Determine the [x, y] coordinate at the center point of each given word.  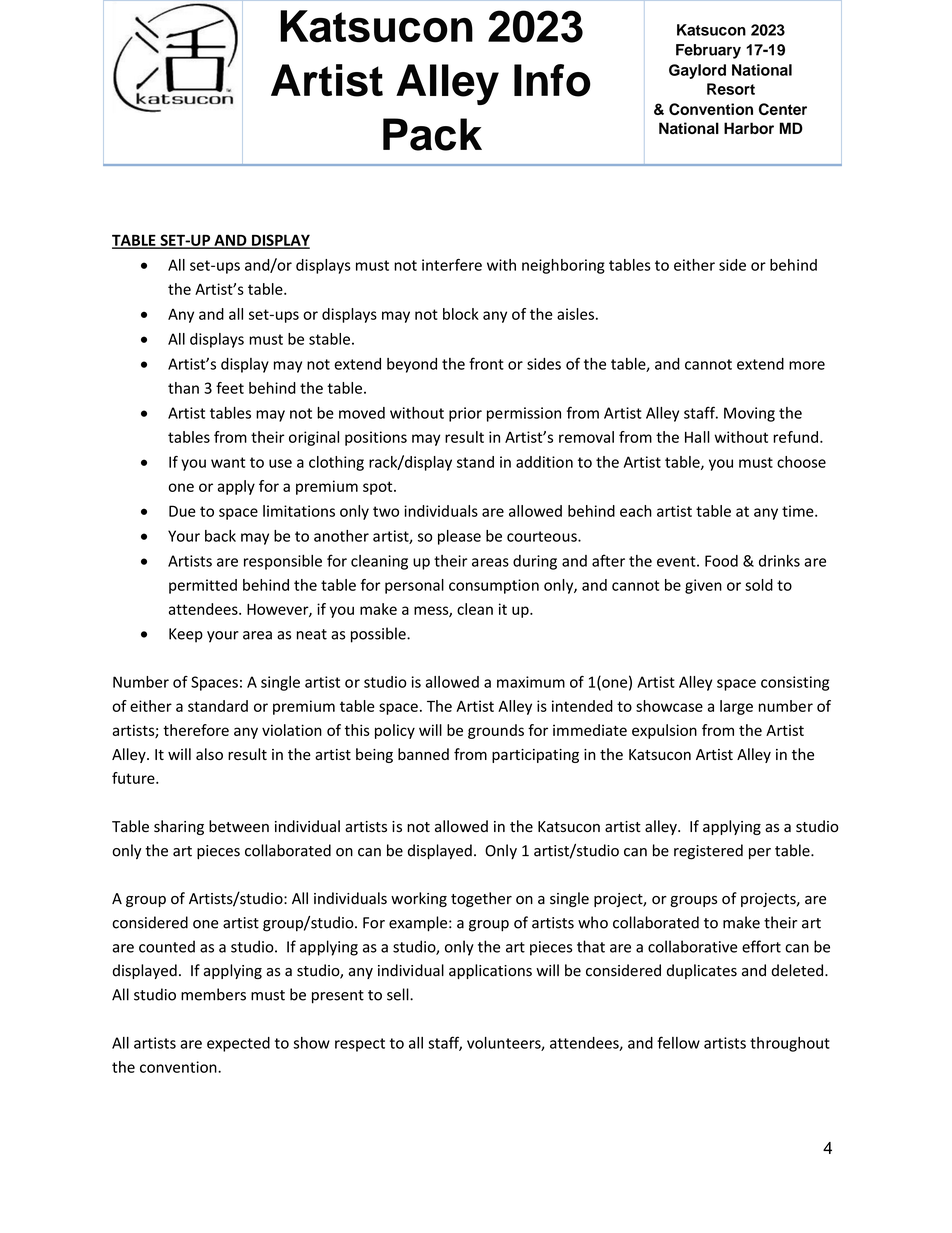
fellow [678, 1042]
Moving [749, 414]
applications [490, 971]
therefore [196, 730]
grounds [496, 731]
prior [465, 414]
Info [552, 80]
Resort [731, 89]
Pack [432, 134]
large [736, 707]
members [213, 994]
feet [230, 388]
